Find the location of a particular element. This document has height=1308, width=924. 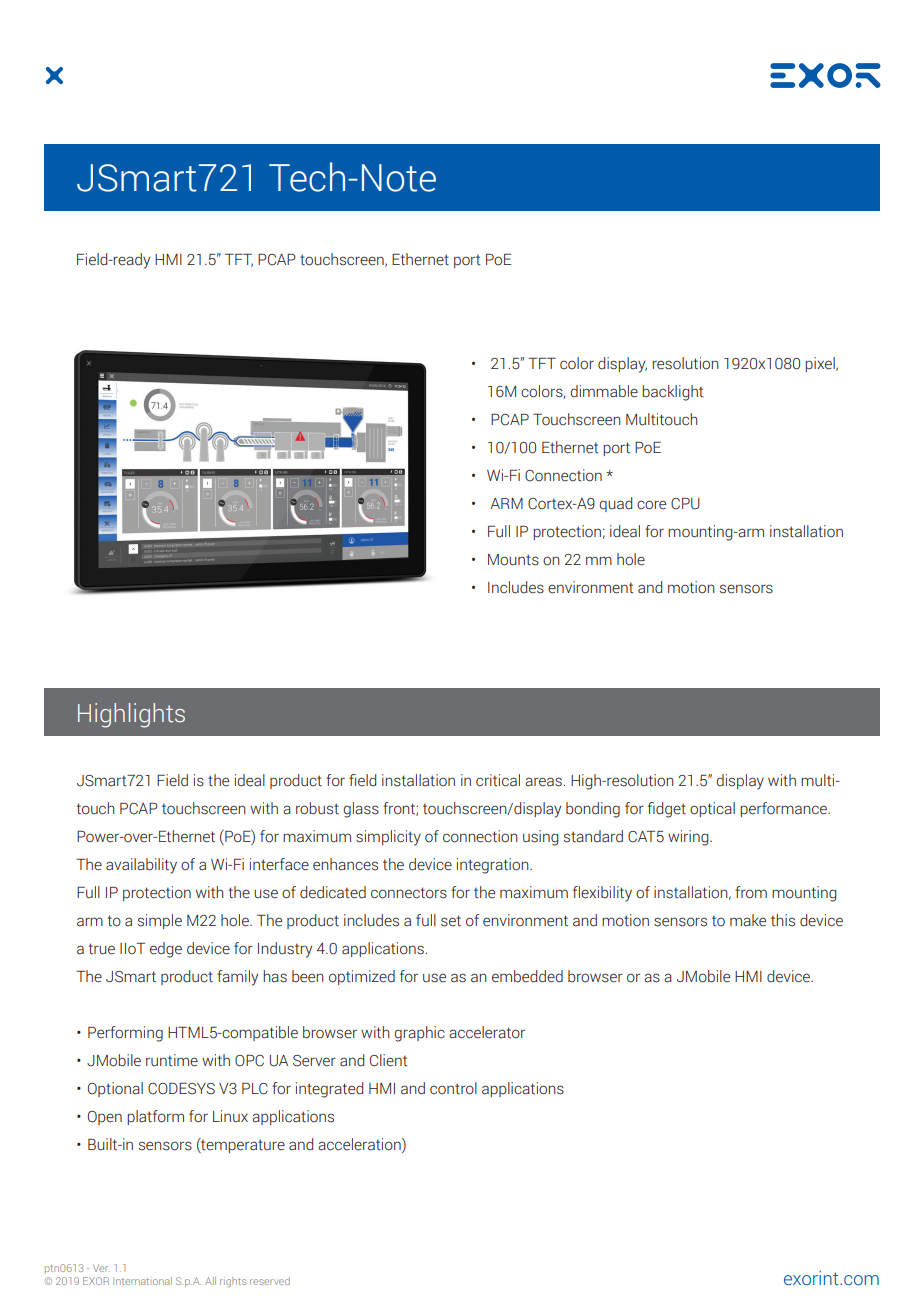

availability is located at coordinates (141, 866).
